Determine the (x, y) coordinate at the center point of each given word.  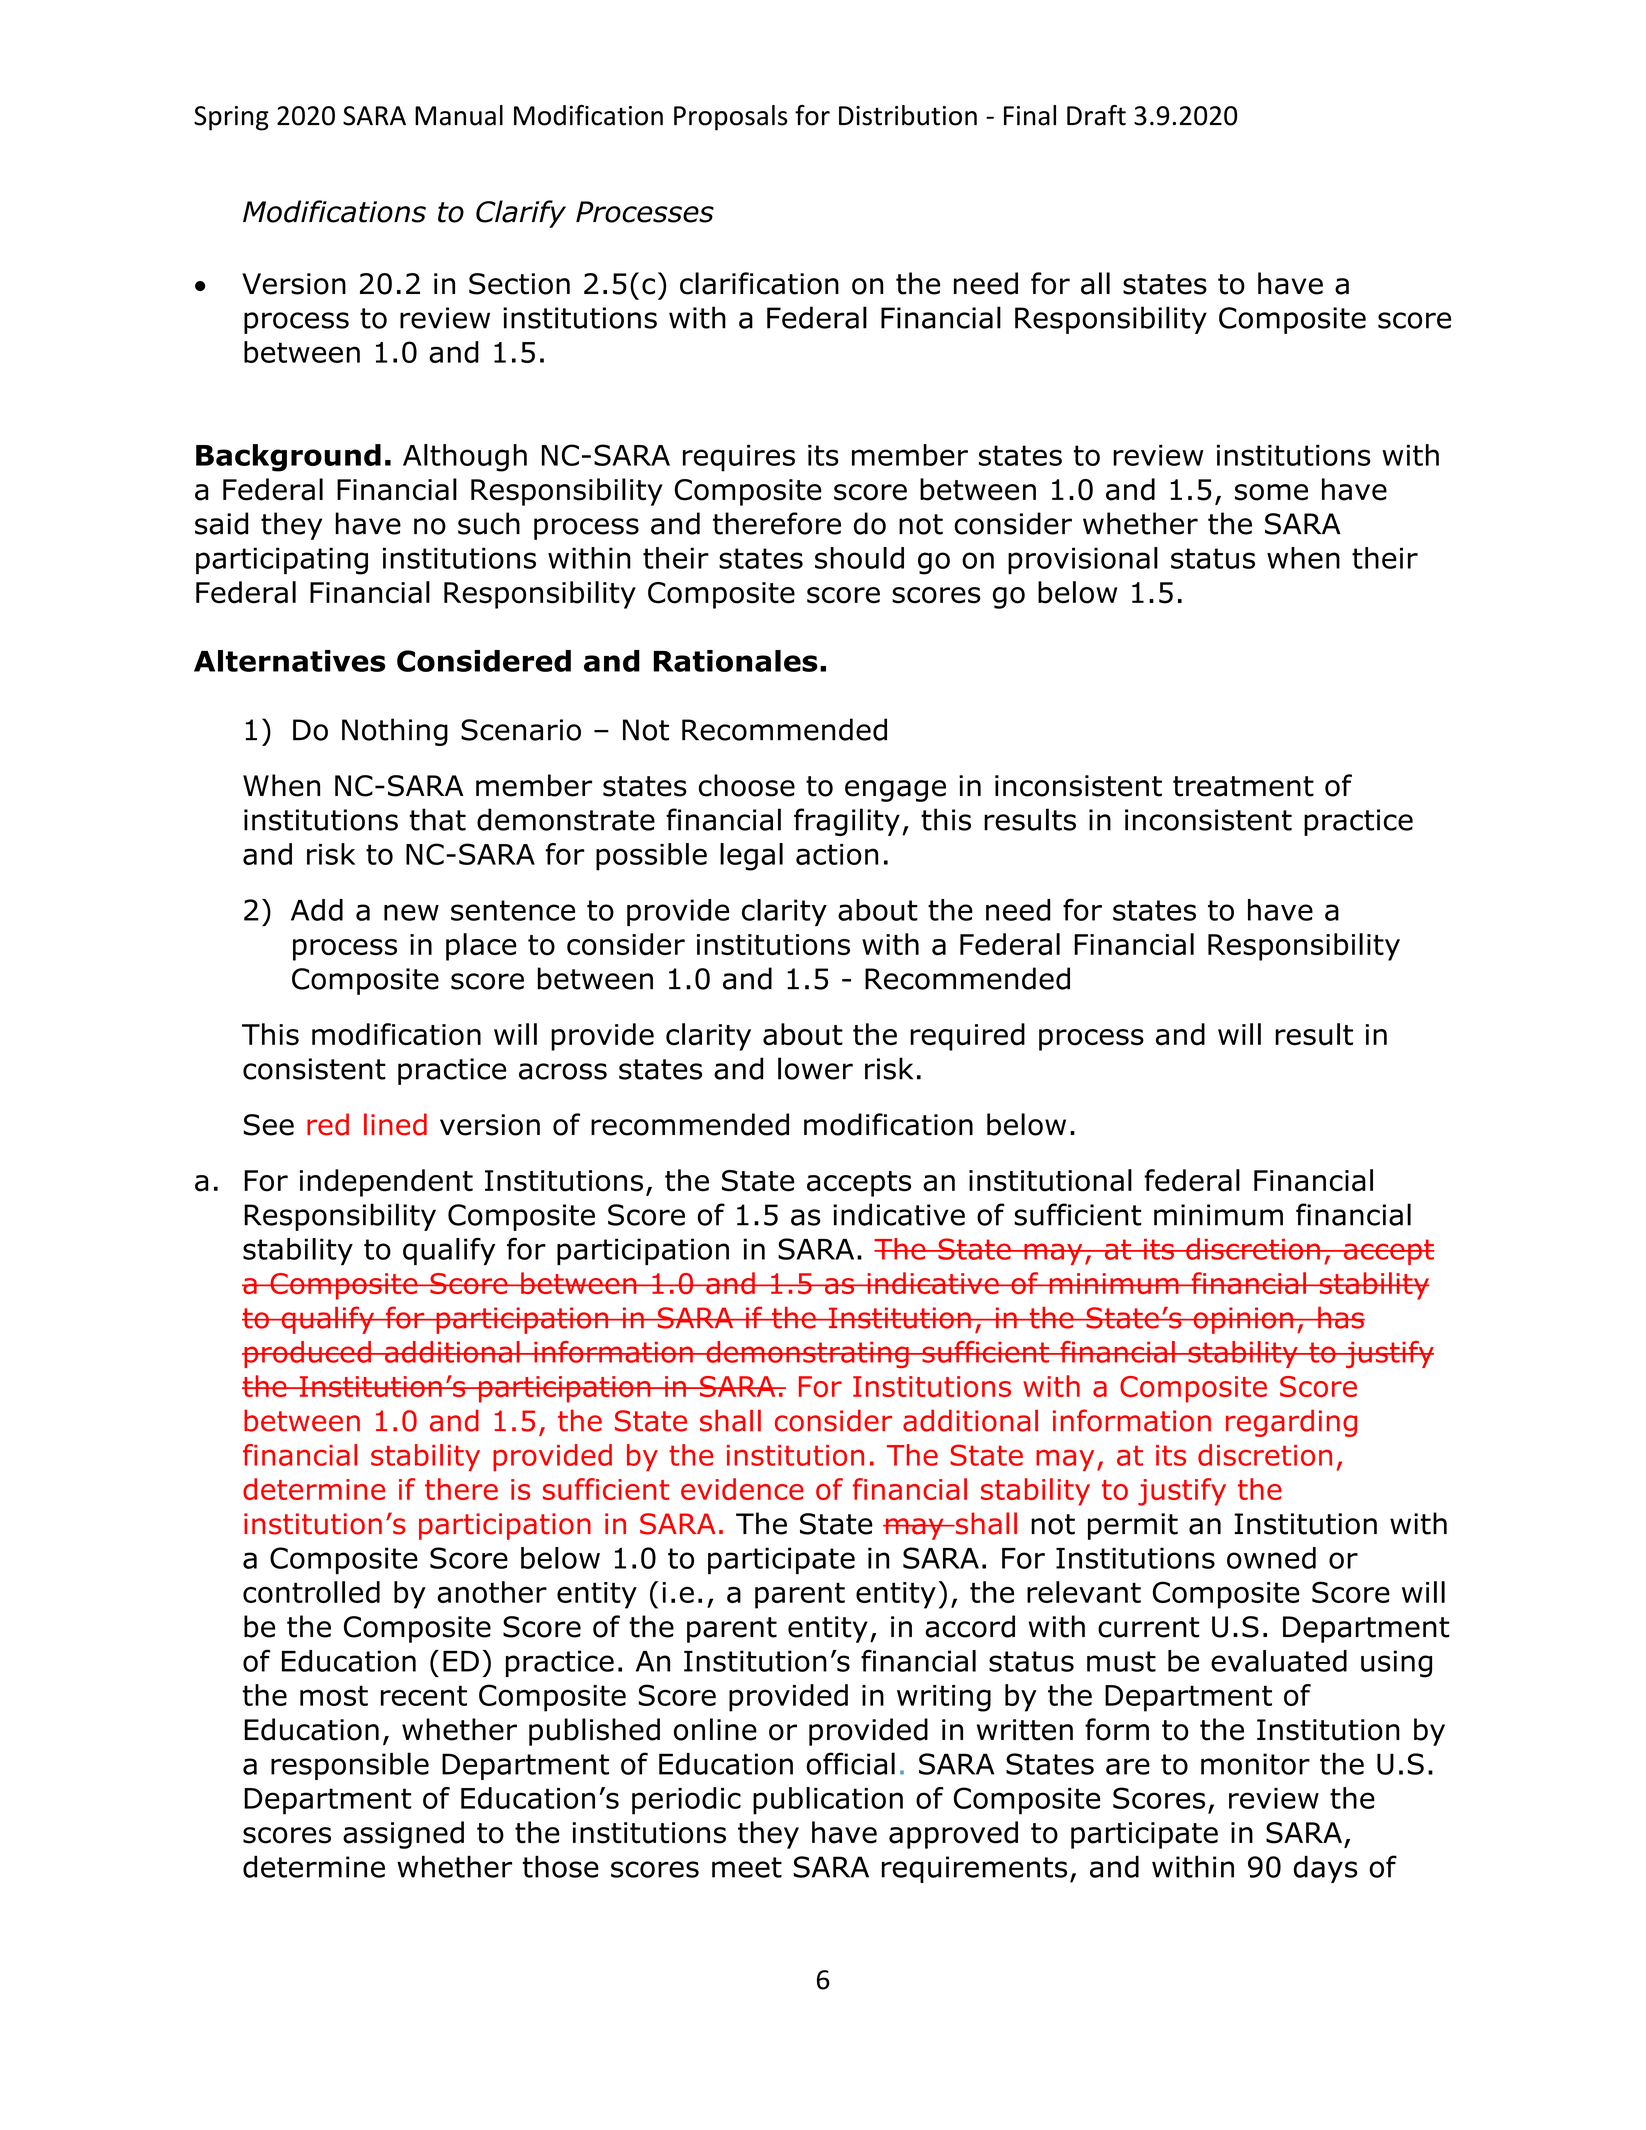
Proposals (731, 118)
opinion (1243, 1320)
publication (828, 1801)
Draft (1096, 115)
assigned (403, 1835)
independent (386, 1183)
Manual (459, 115)
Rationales (736, 661)
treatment (1243, 786)
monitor (1255, 1764)
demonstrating (807, 1354)
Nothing (395, 732)
